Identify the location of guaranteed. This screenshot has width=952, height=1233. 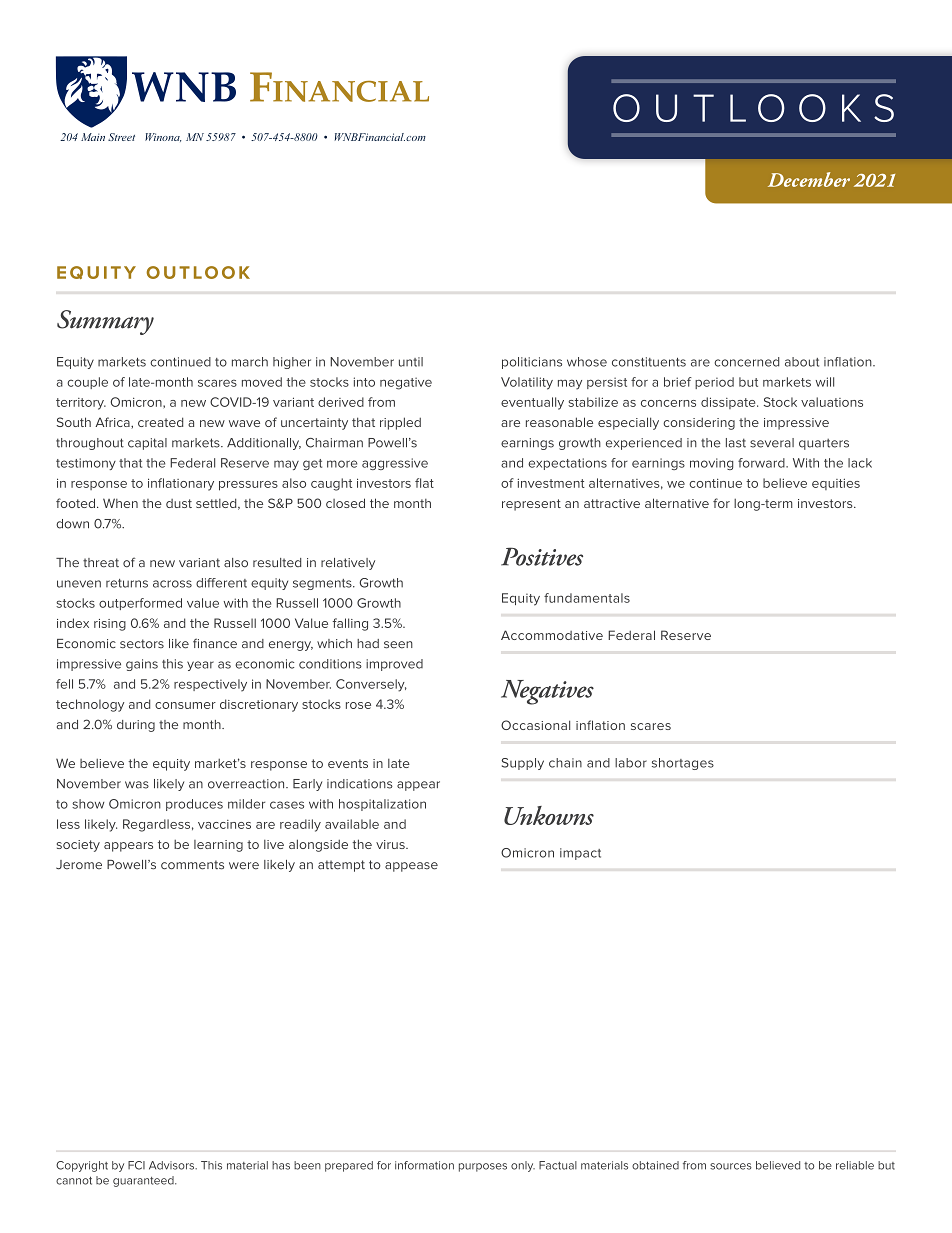
(144, 1181).
